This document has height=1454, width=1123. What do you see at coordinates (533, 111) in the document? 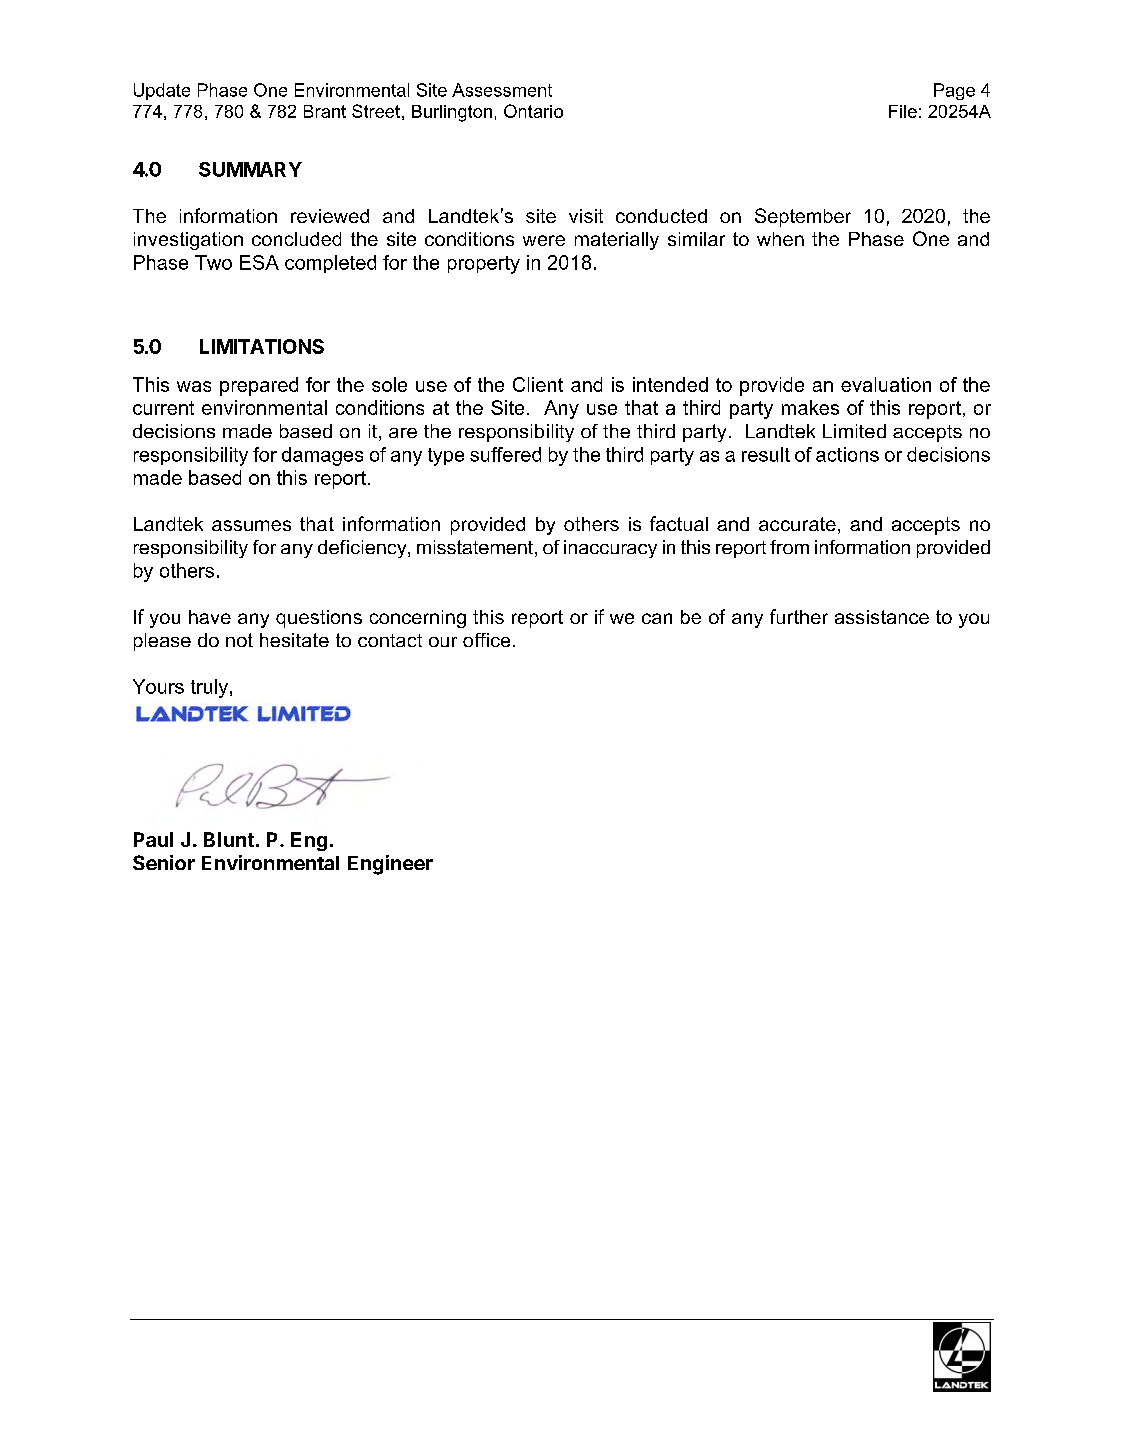
I see `Ontario` at bounding box center [533, 111].
